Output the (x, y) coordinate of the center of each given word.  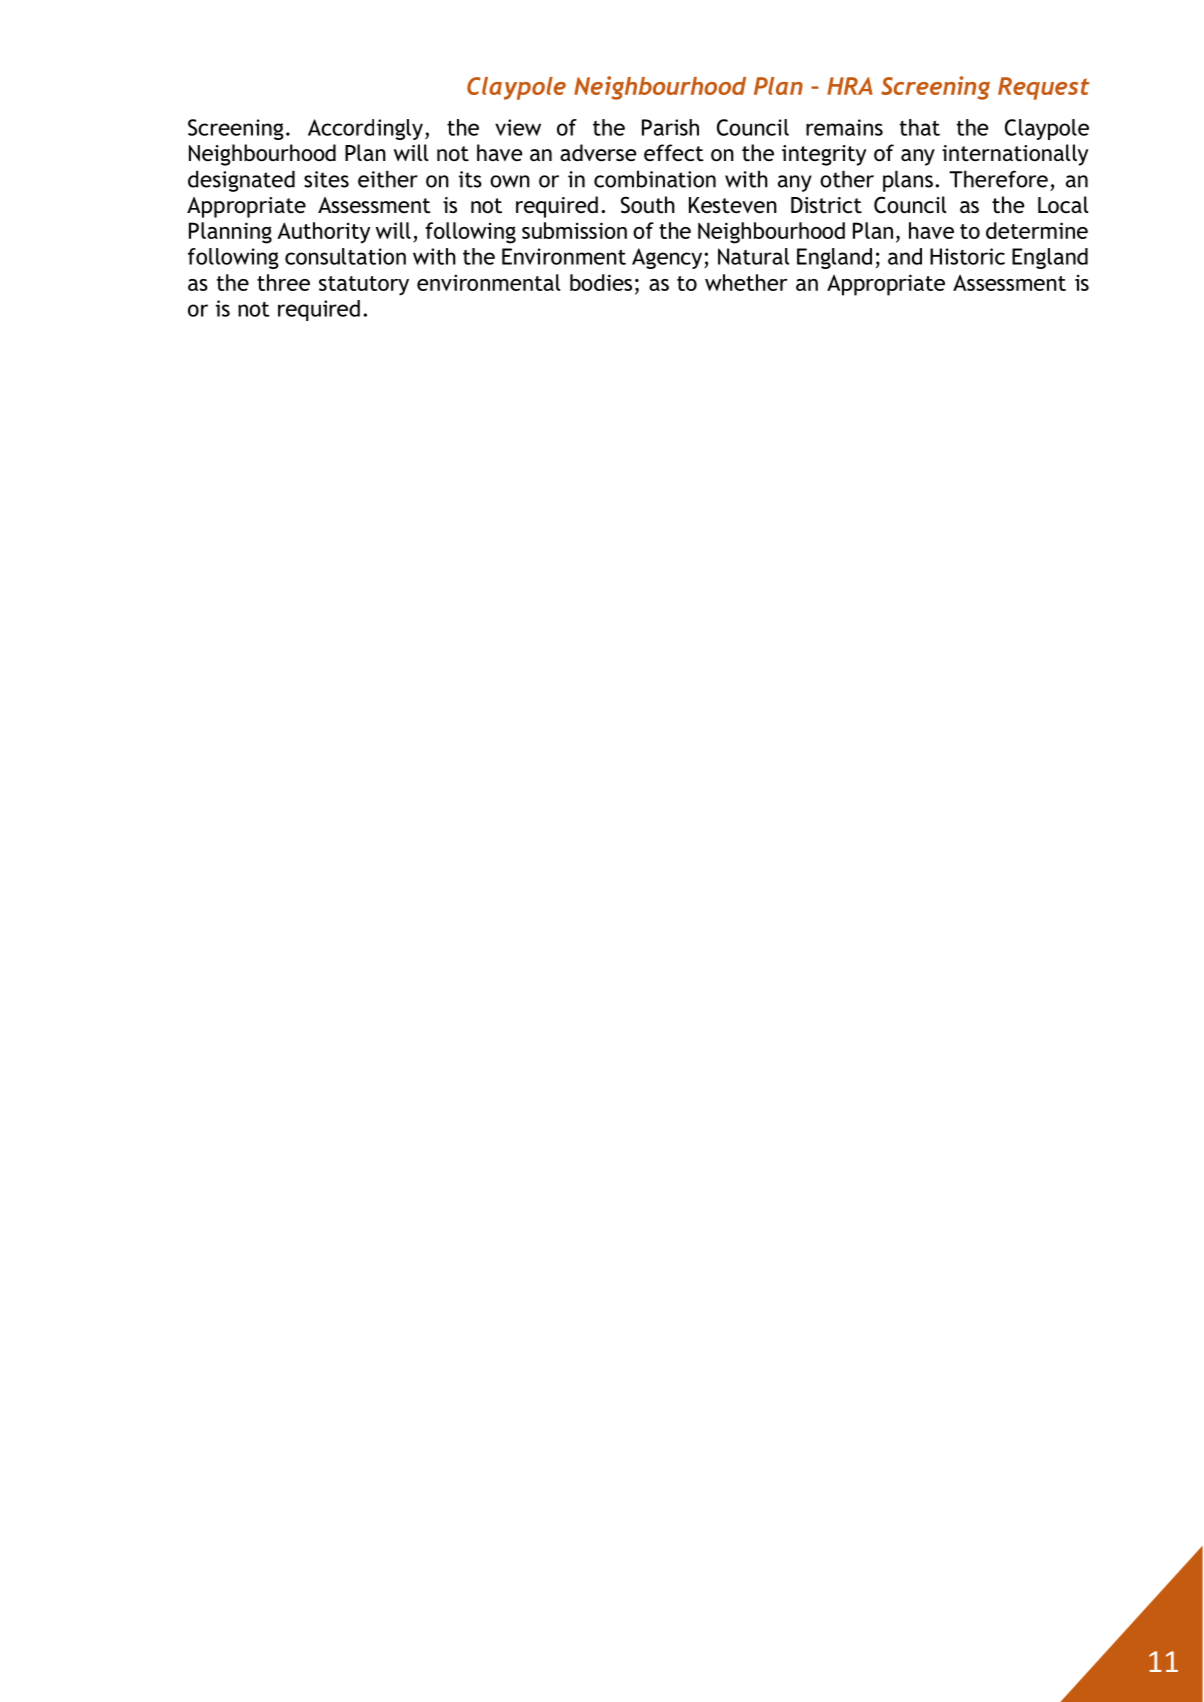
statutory (364, 286)
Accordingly (365, 129)
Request (1044, 88)
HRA (850, 86)
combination (655, 179)
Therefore (998, 179)
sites (326, 179)
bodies (601, 282)
